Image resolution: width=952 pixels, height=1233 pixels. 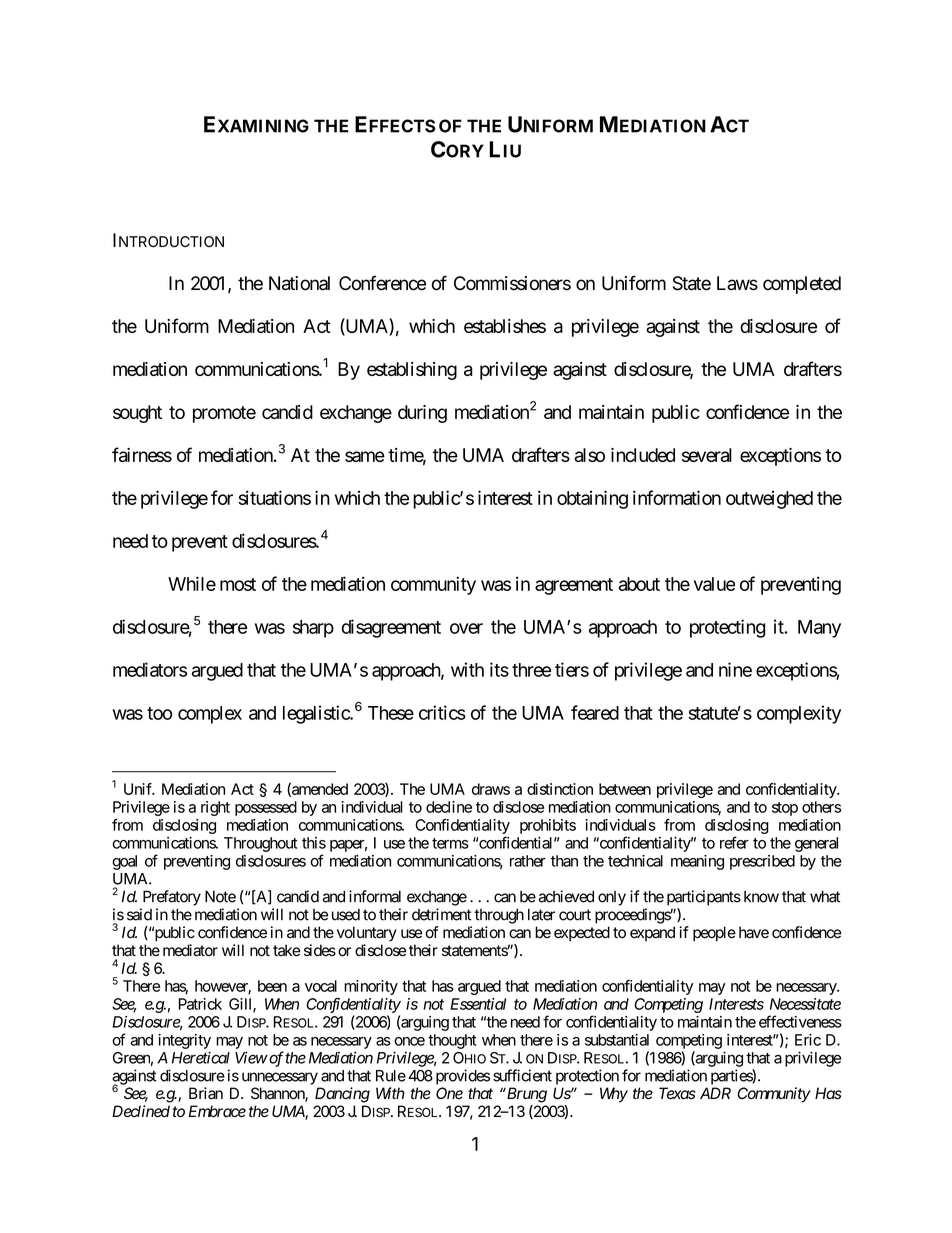 I want to click on completed, so click(x=802, y=285).
